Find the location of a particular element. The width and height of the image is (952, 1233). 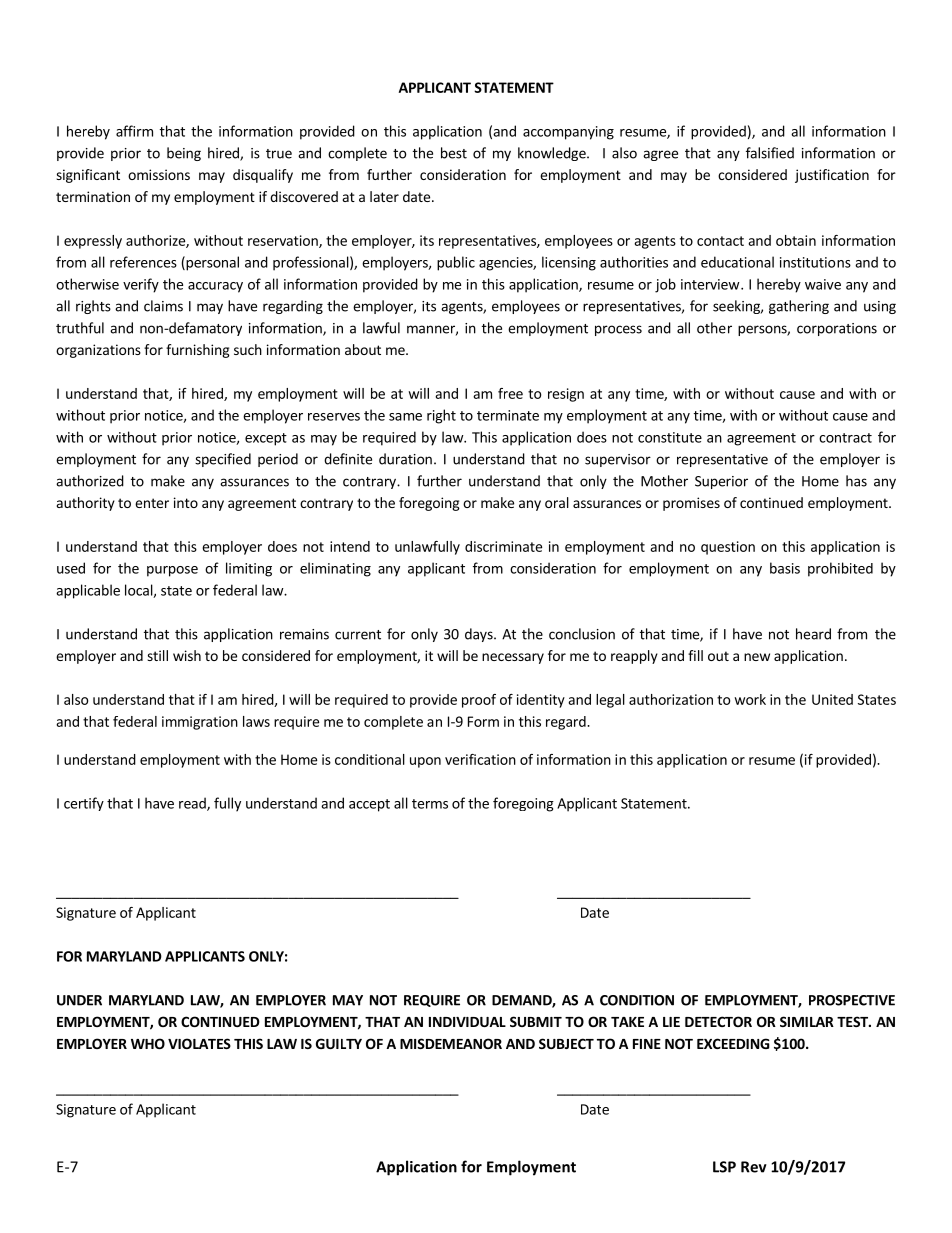

being is located at coordinates (184, 154).
